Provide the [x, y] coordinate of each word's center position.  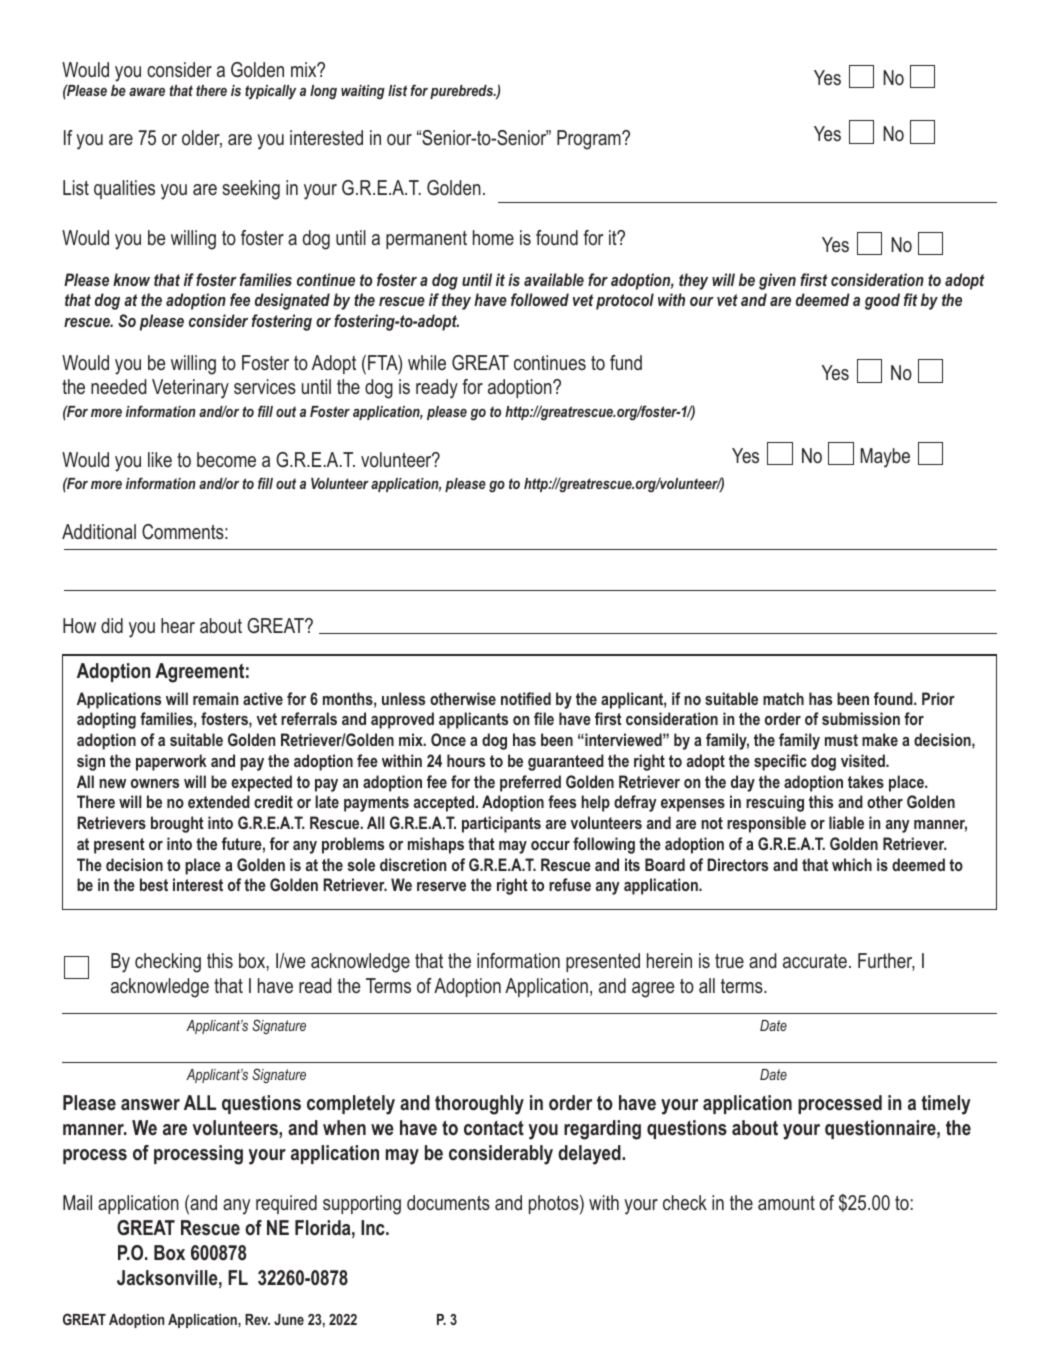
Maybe [885, 458]
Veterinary [190, 389]
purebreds [463, 92]
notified [526, 698]
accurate [815, 961]
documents [448, 1203]
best [154, 884]
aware [147, 92]
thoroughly [479, 1105]
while [427, 362]
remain [216, 698]
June [289, 1319]
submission [861, 718]
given [777, 281]
